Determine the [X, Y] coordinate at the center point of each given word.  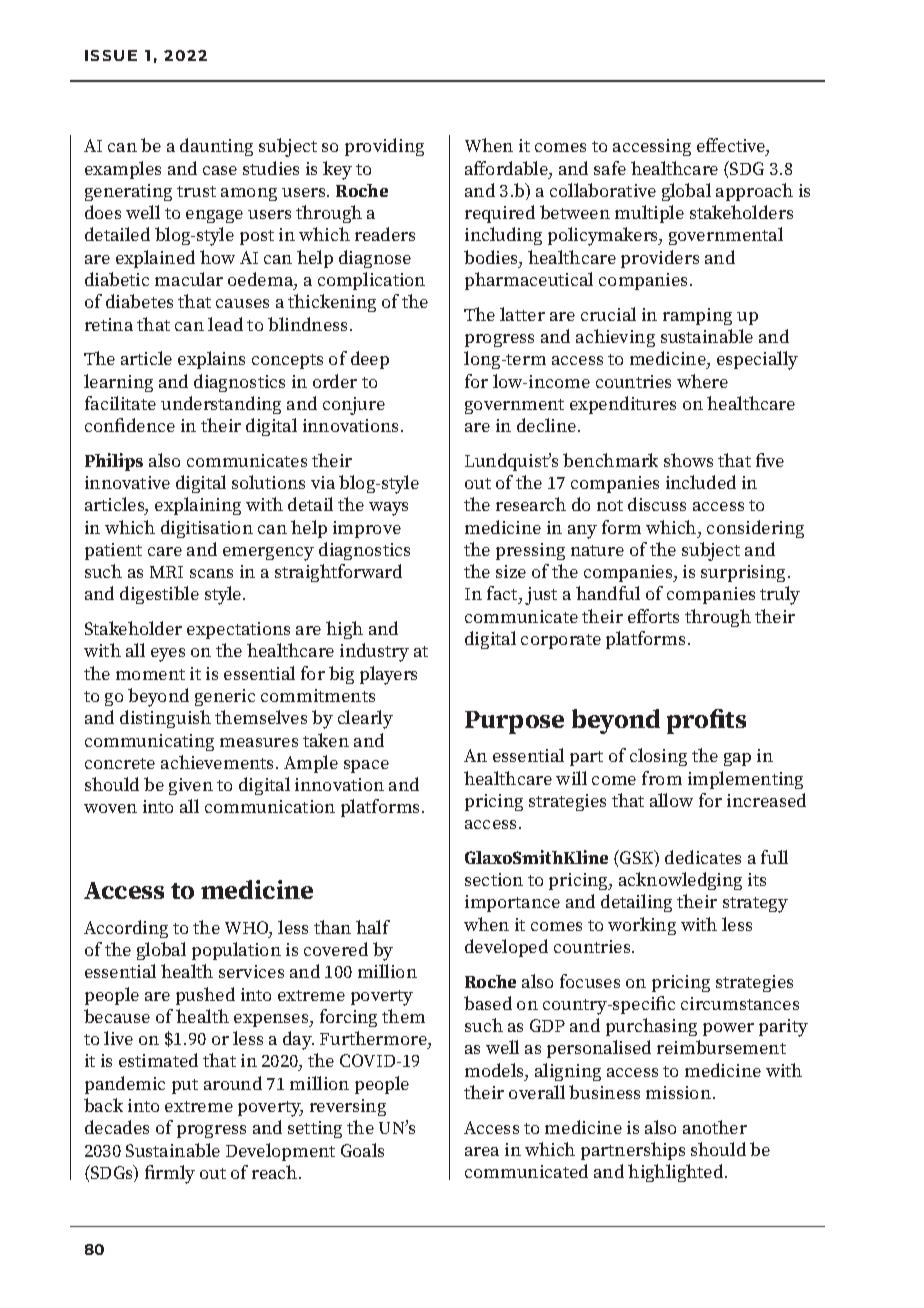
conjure [354, 406]
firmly [170, 1174]
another [715, 1127]
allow [671, 800]
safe [610, 168]
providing [384, 147]
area [482, 1151]
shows [688, 460]
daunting [216, 147]
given [191, 786]
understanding [221, 405]
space [366, 766]
